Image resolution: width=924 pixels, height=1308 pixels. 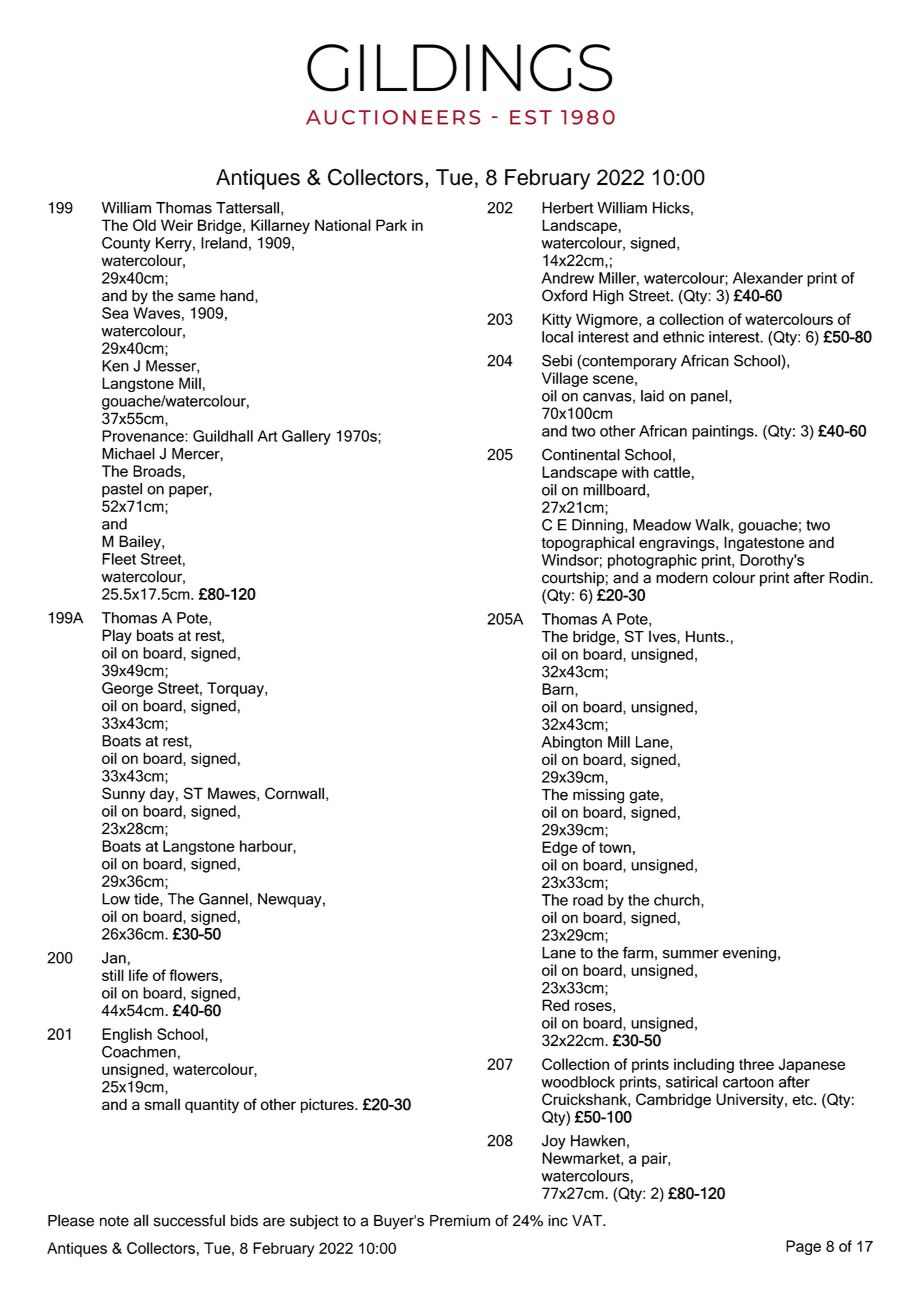 What do you see at coordinates (768, 278) in the screenshot?
I see `Alexander` at bounding box center [768, 278].
